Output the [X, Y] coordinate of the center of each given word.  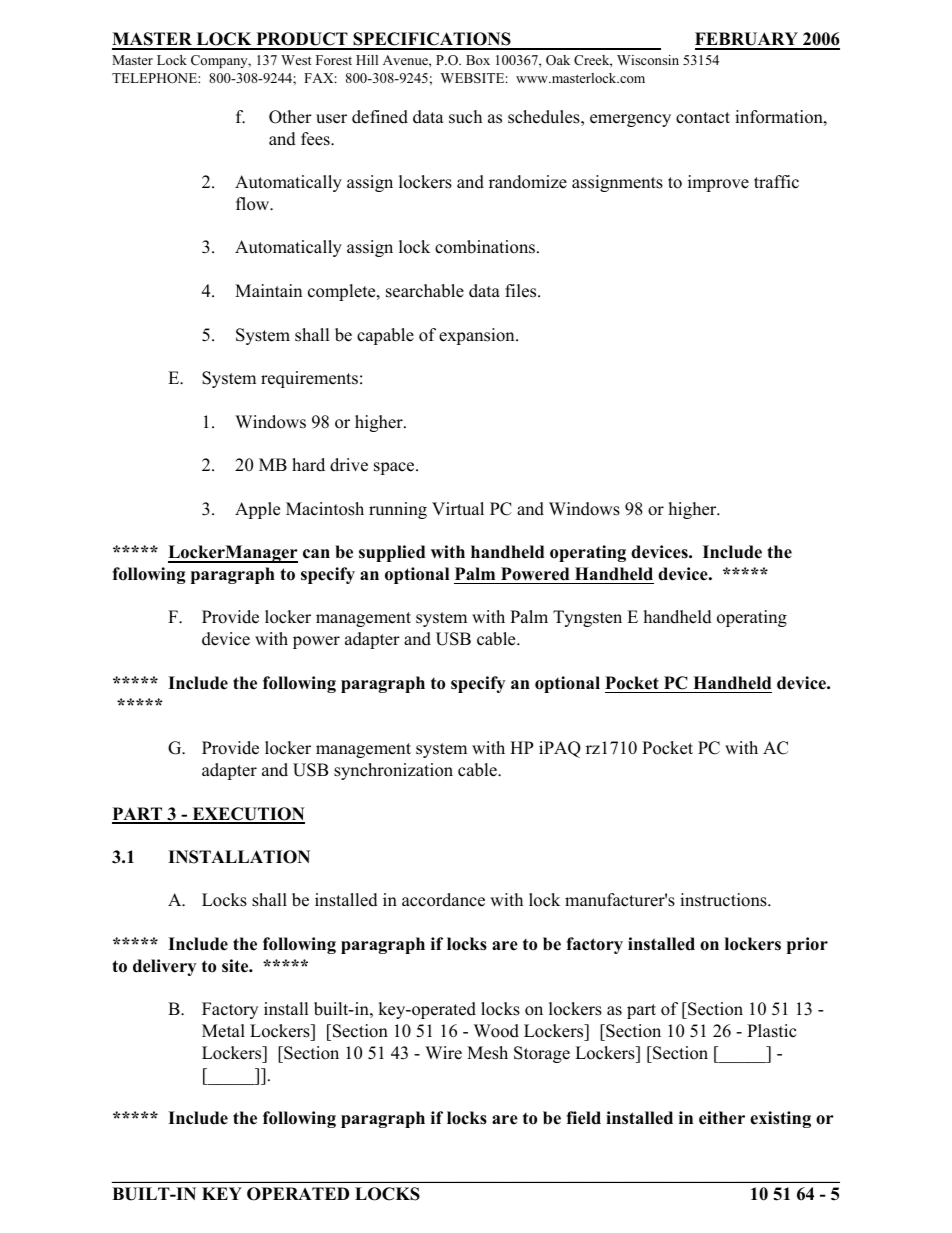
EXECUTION [247, 815]
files [522, 291]
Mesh [487, 1053]
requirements [309, 379]
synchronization [393, 771]
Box [478, 60]
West [296, 60]
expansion [478, 336]
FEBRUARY [747, 40]
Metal [223, 1031]
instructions [724, 900]
